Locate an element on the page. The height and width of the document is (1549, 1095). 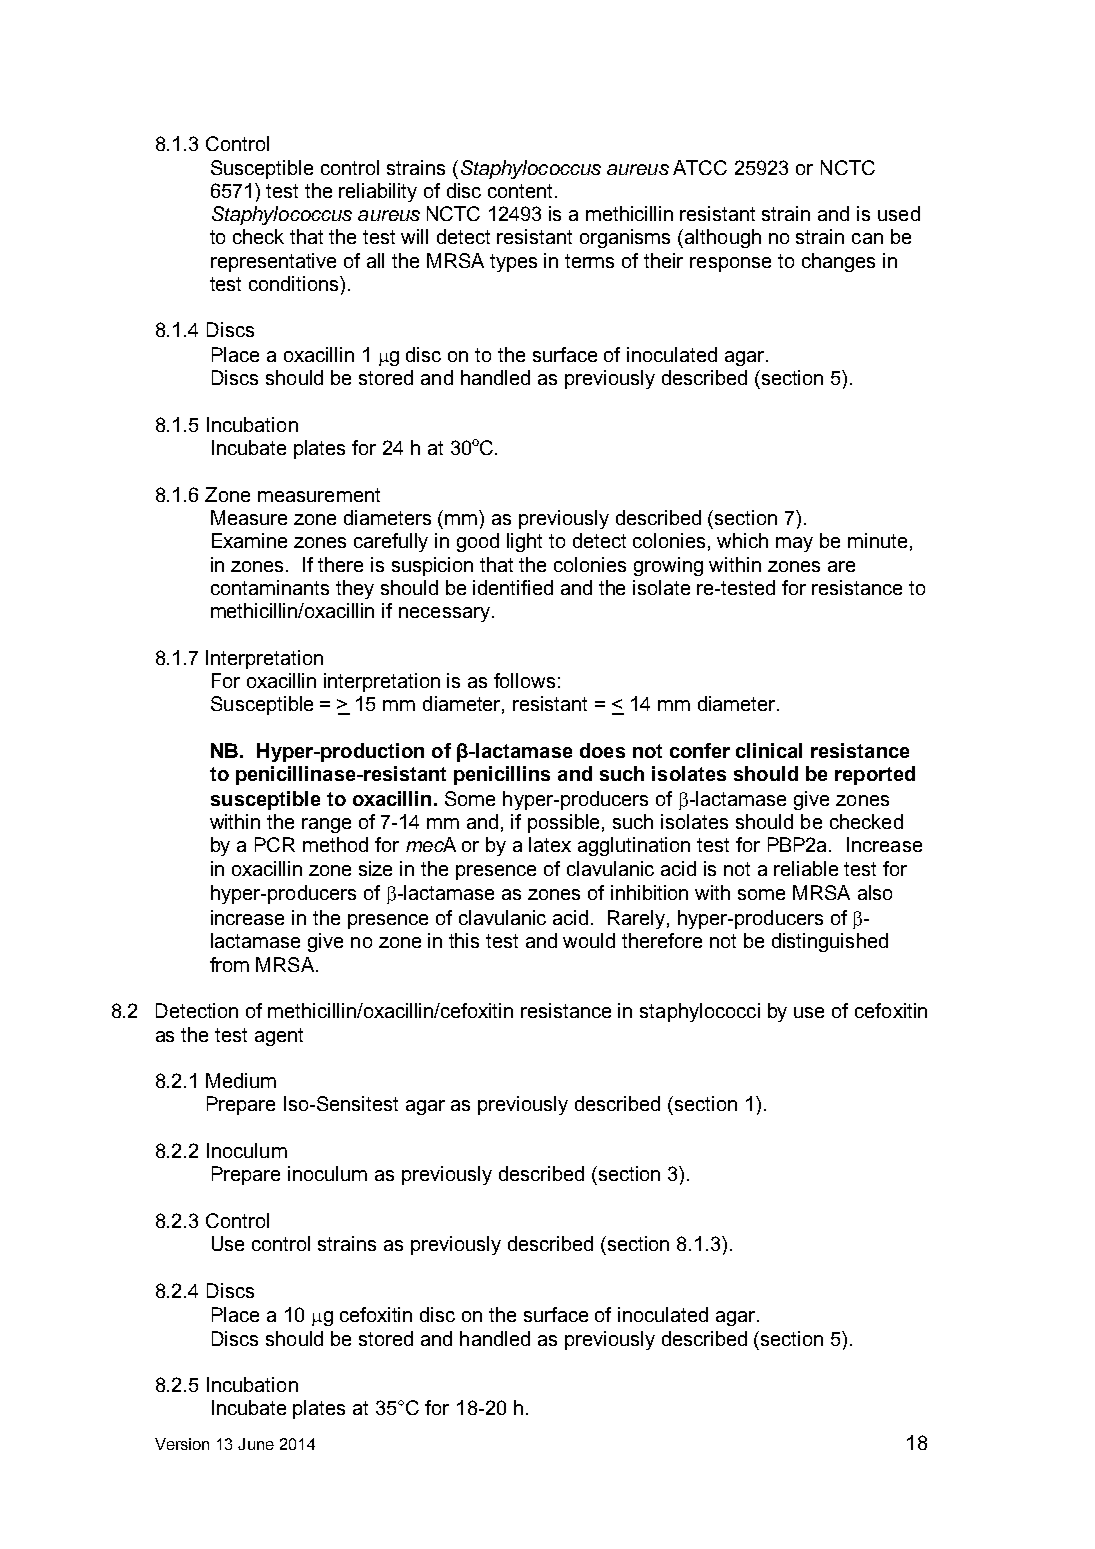
reported is located at coordinates (875, 775).
